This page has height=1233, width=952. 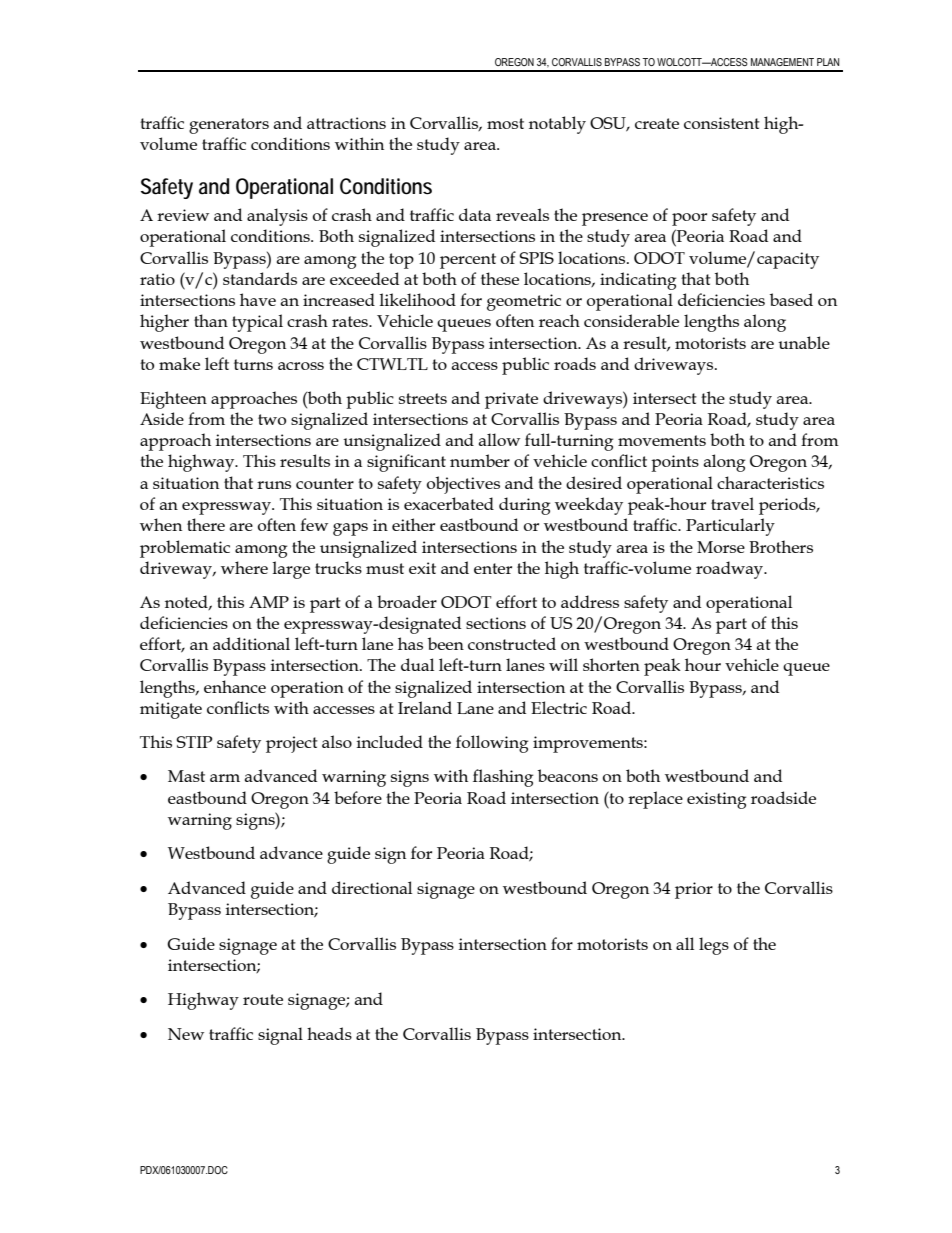 What do you see at coordinates (503, 778) in the page?
I see `flashing` at bounding box center [503, 778].
